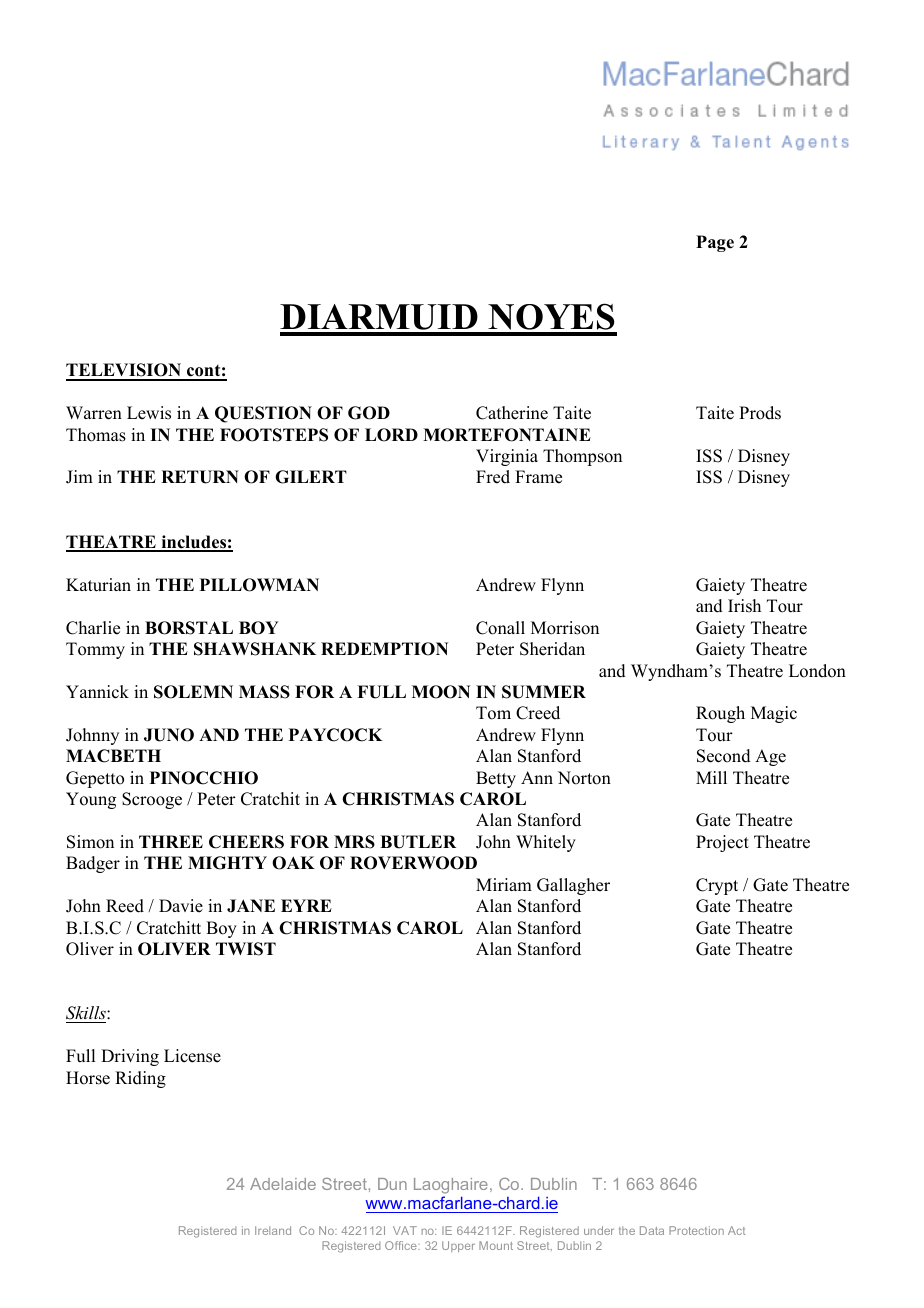 The width and height of the document is (924, 1308). What do you see at coordinates (715, 243) in the document?
I see `Page` at bounding box center [715, 243].
